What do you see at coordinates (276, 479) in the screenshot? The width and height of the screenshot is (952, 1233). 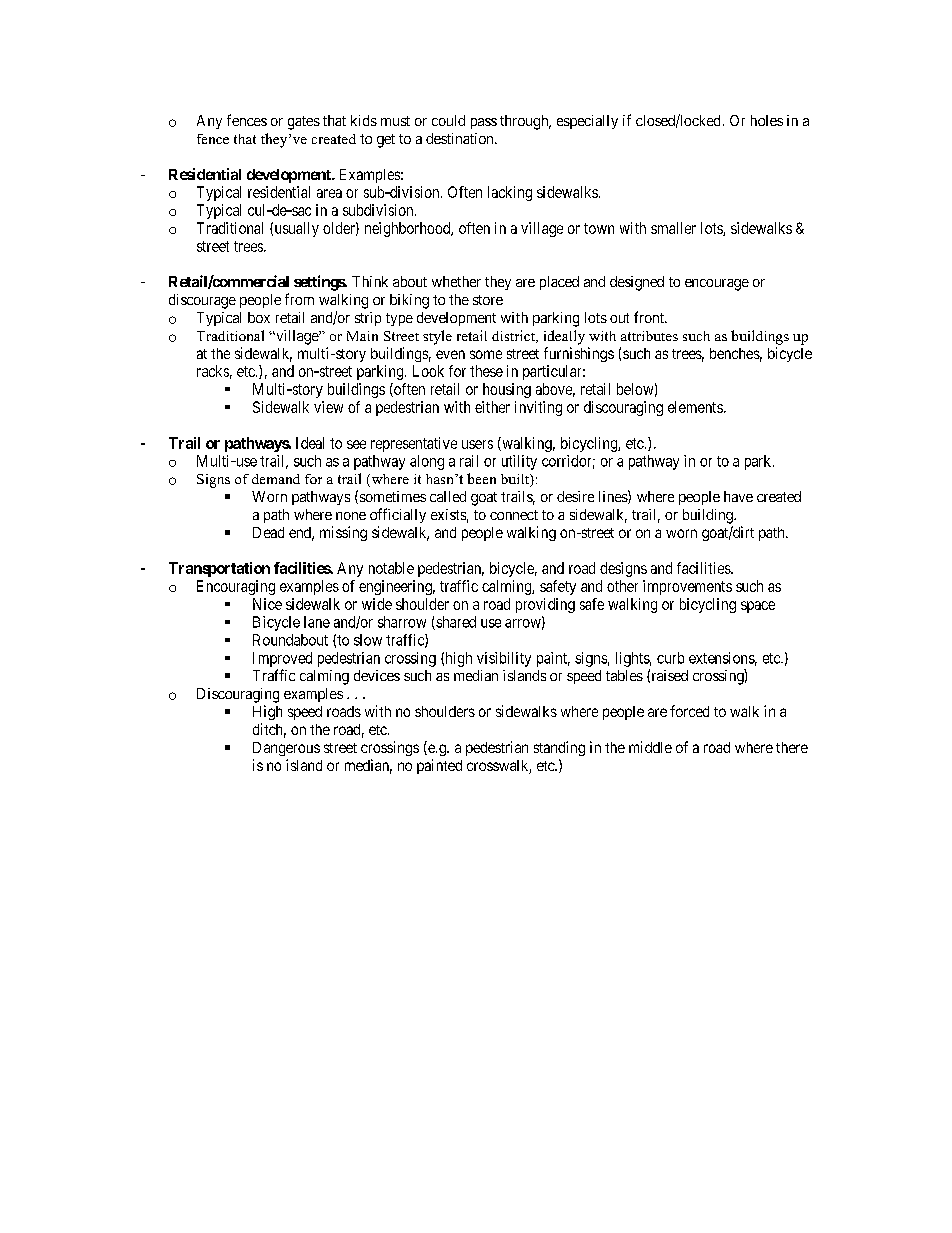 I see `demand` at bounding box center [276, 479].
